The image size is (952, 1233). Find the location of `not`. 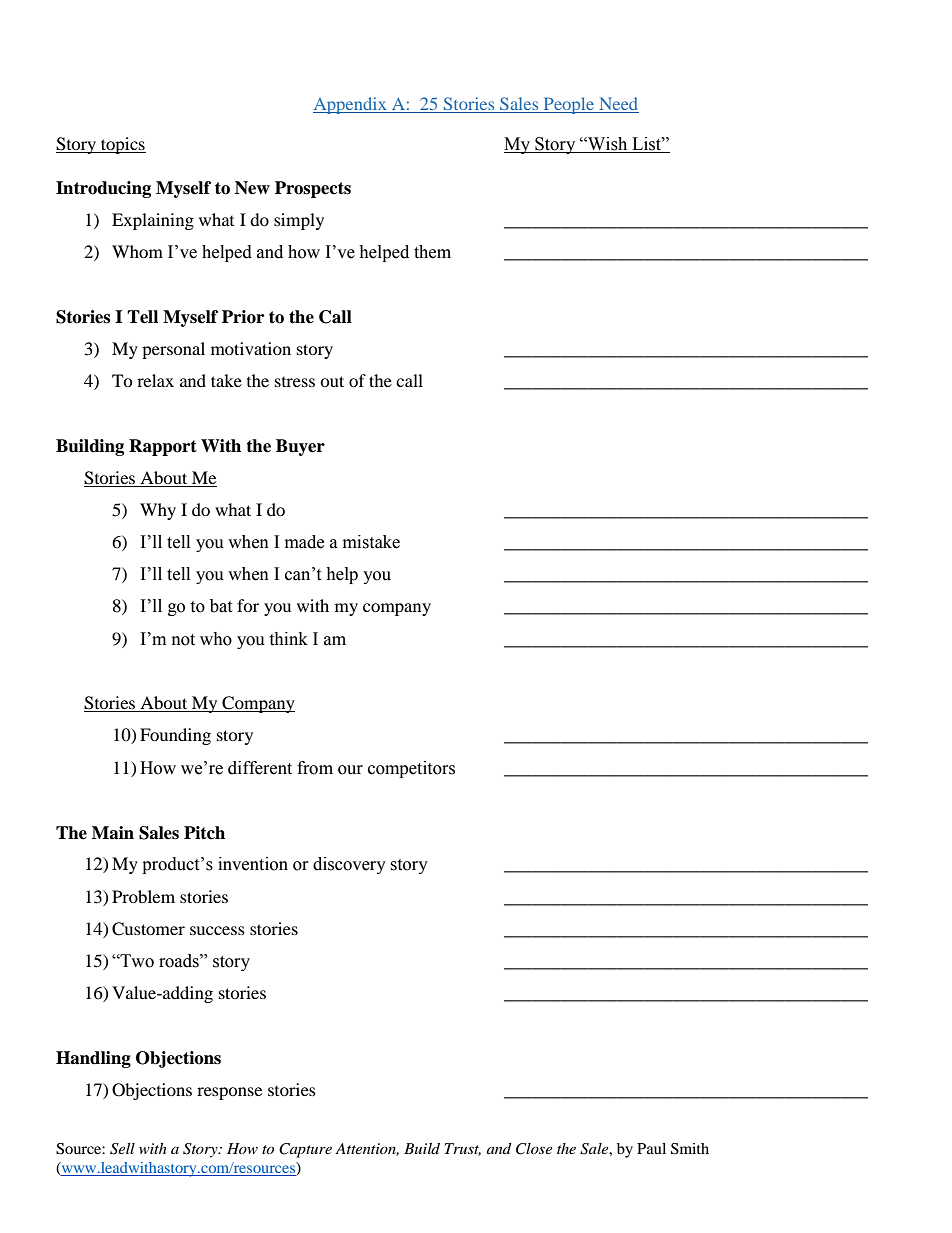

not is located at coordinates (183, 640).
